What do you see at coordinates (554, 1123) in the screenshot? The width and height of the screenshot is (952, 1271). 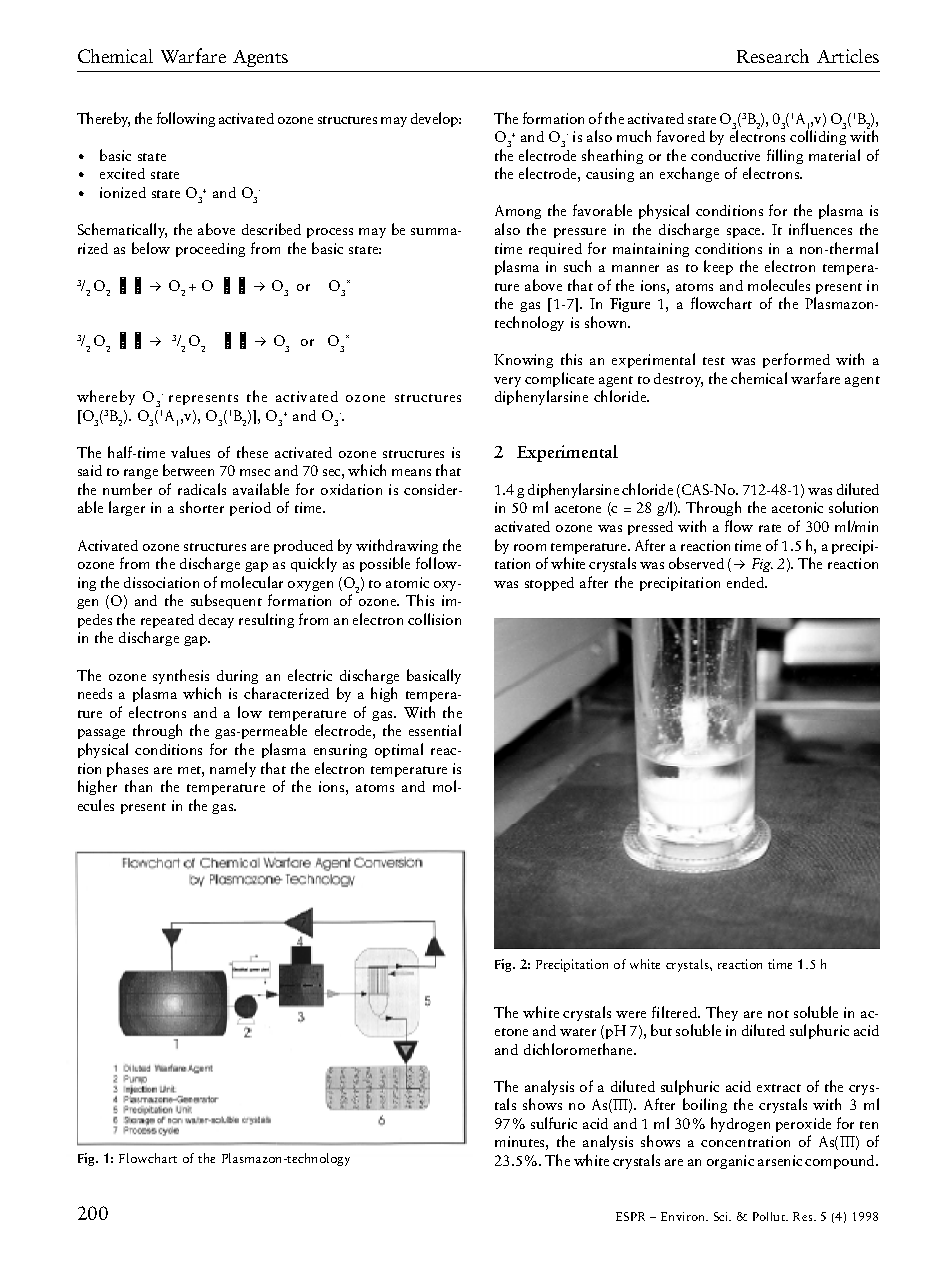 I see `sulfuric` at bounding box center [554, 1123].
